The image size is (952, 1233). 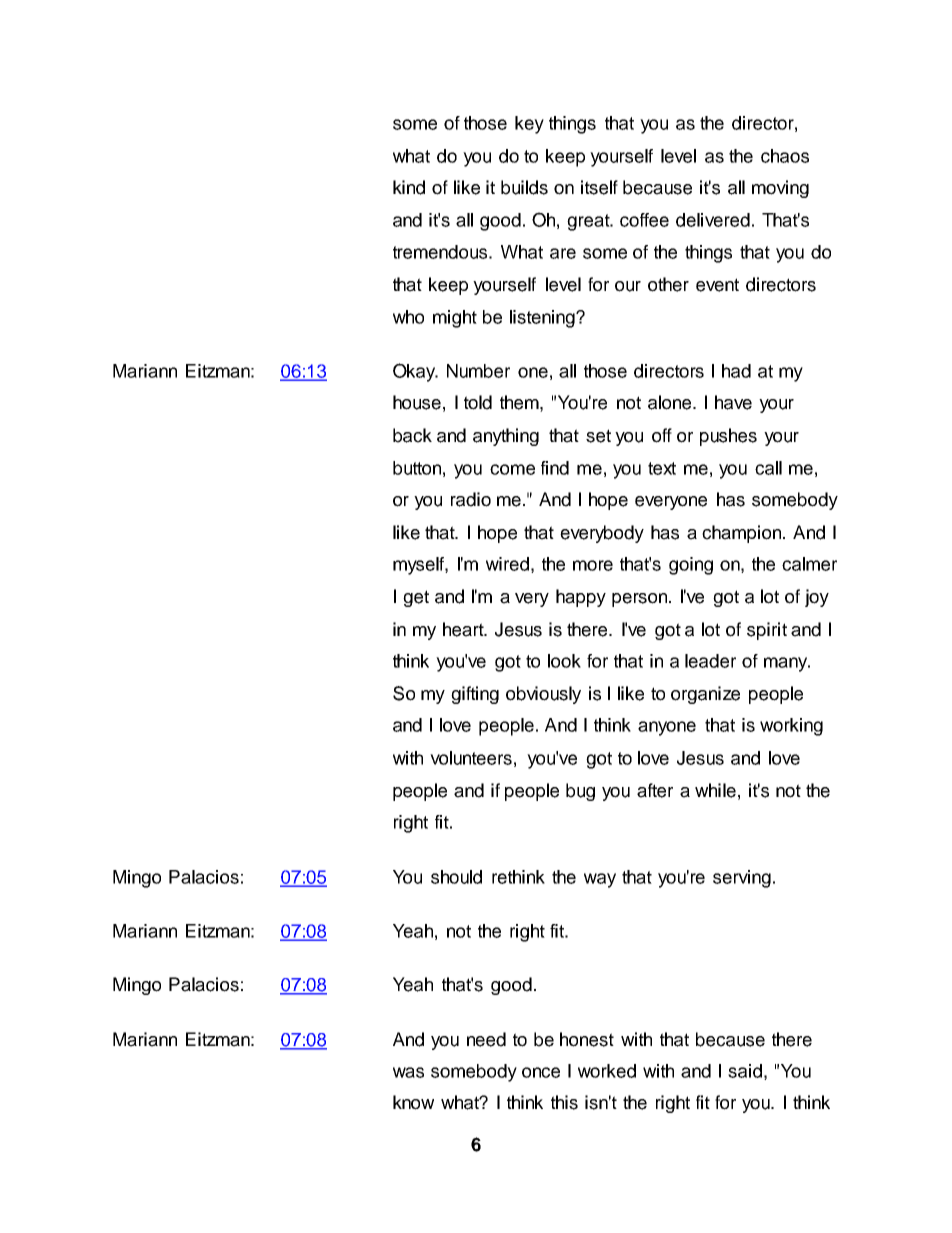 I want to click on set, so click(x=598, y=436).
